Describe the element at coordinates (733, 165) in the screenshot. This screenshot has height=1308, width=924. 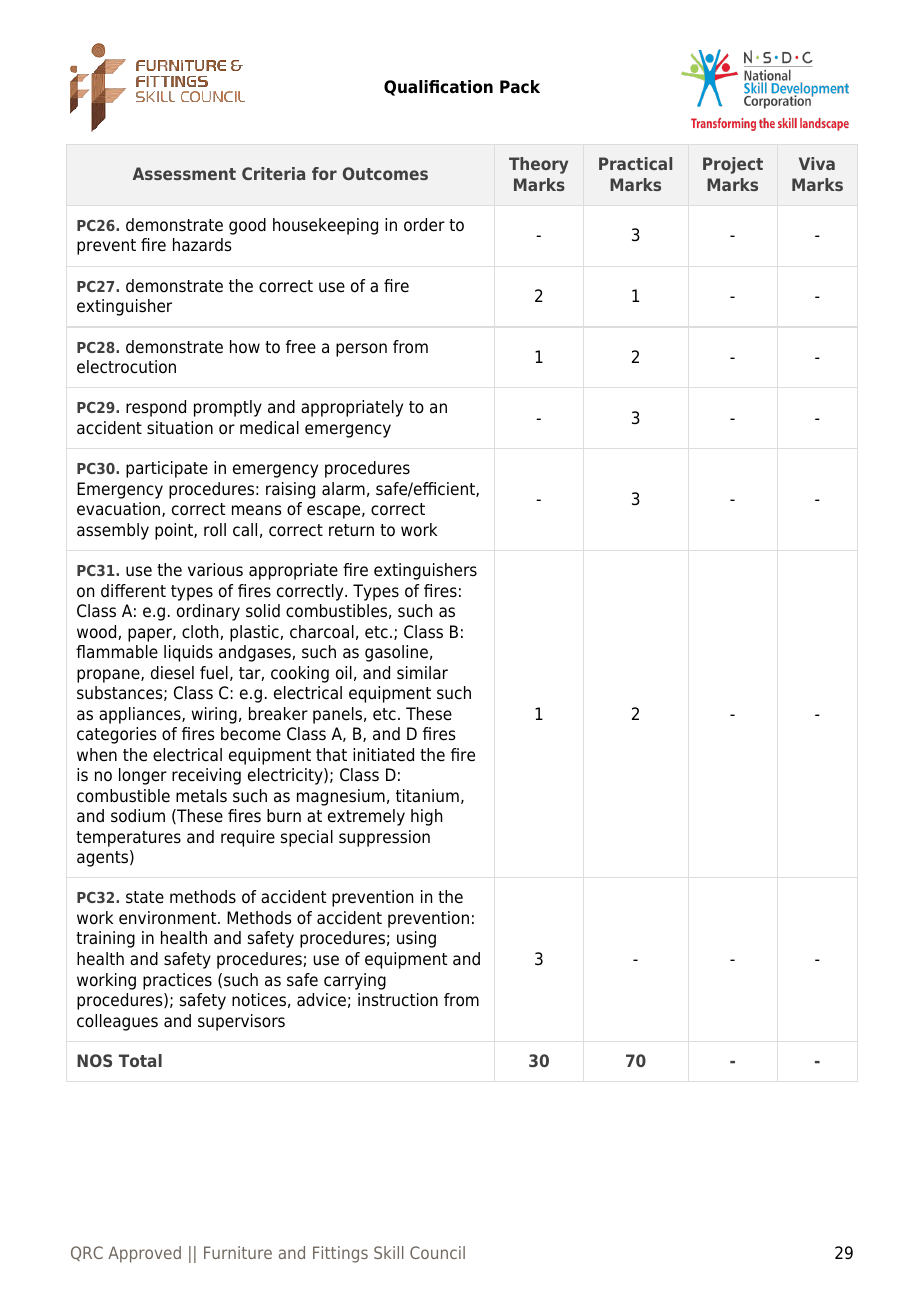
I see `Project` at that location.
